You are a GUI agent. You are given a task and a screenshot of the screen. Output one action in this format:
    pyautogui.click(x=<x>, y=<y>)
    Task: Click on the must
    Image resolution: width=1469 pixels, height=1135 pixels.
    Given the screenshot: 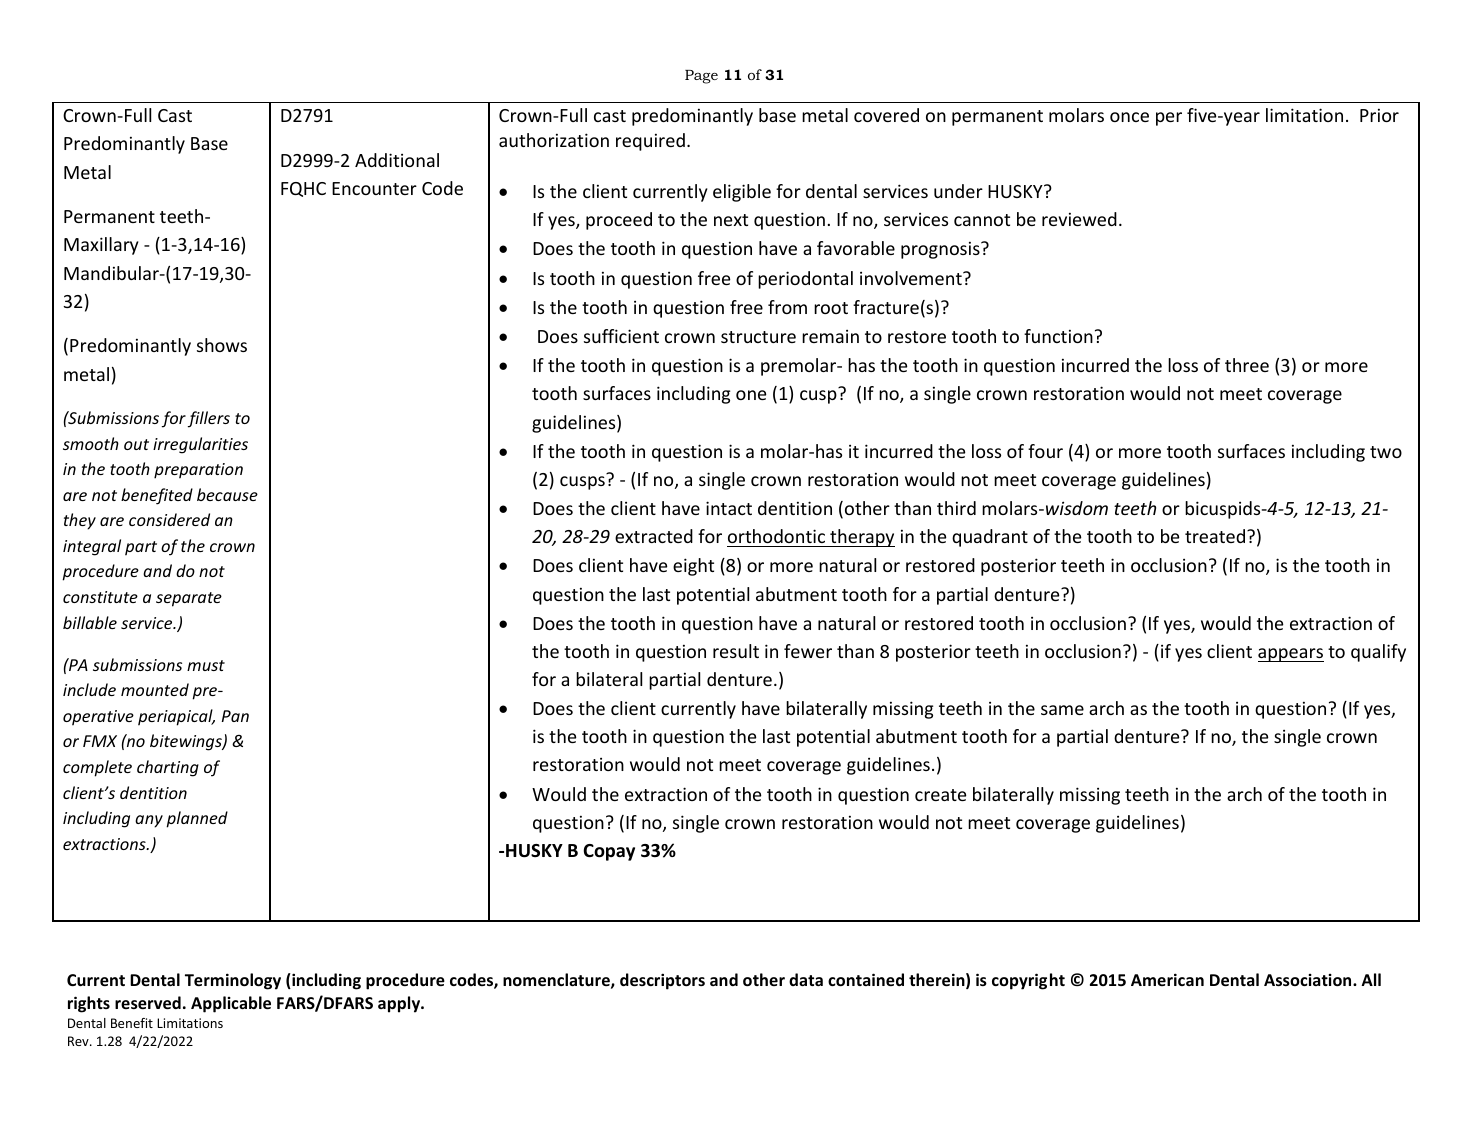 What is the action you would take?
    pyautogui.click(x=206, y=665)
